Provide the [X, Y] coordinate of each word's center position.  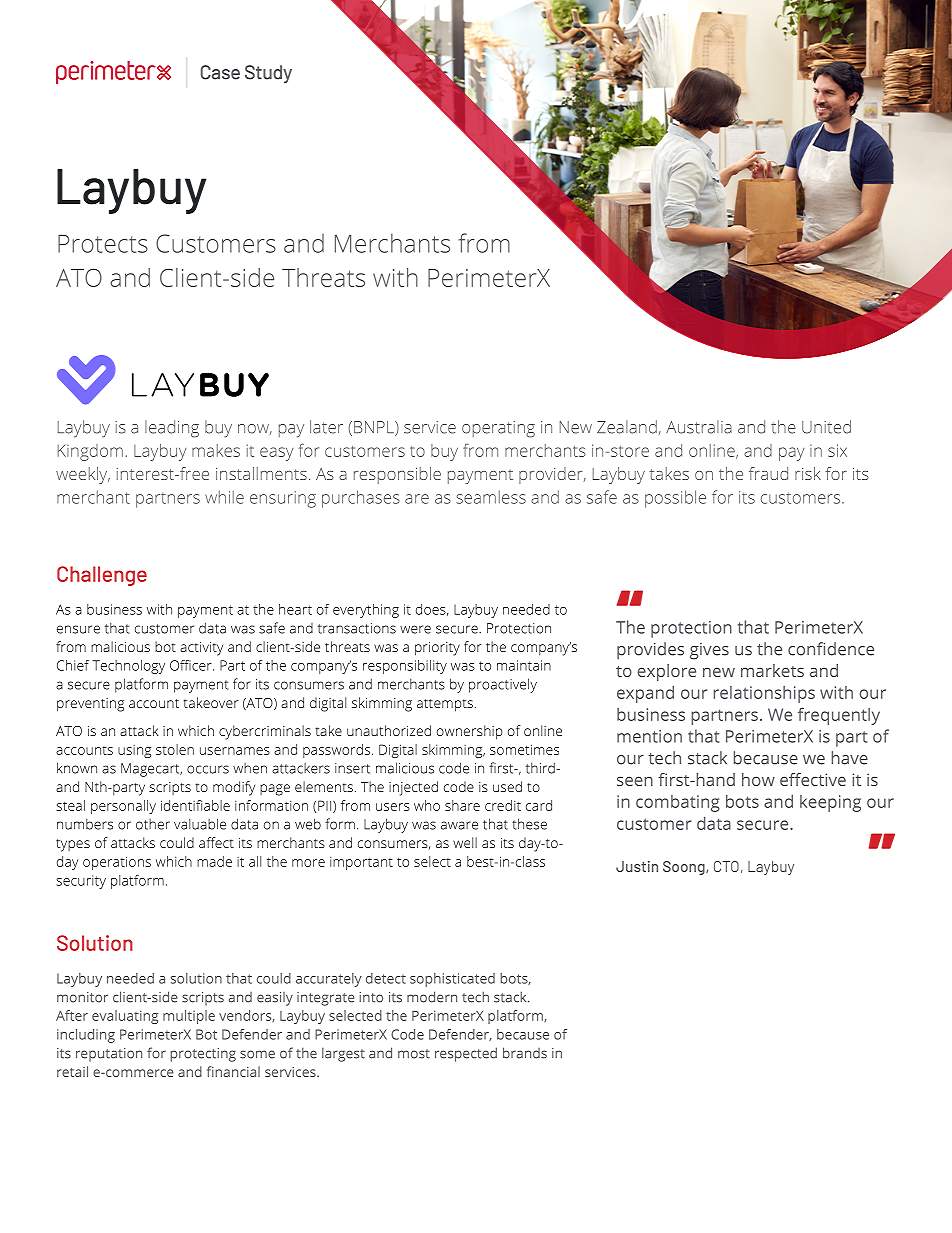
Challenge [102, 576]
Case [220, 72]
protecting [203, 1055]
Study [268, 74]
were [415, 629]
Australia [699, 427]
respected [466, 1054]
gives [709, 651]
